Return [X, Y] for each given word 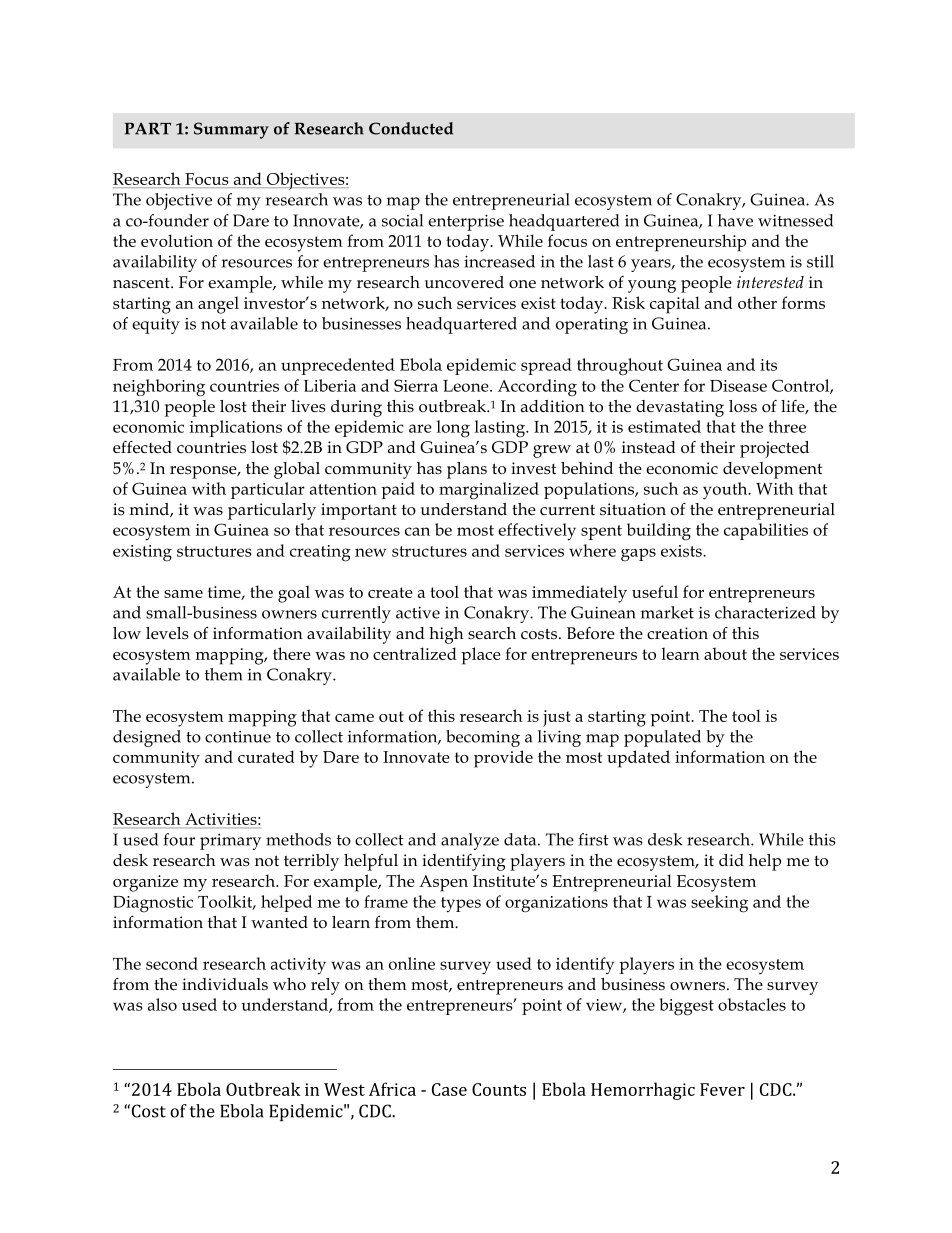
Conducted [411, 128]
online [412, 963]
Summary [231, 130]
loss [743, 406]
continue [238, 737]
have [735, 220]
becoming [483, 738]
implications [236, 428]
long [453, 429]
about [725, 653]
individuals [225, 984]
